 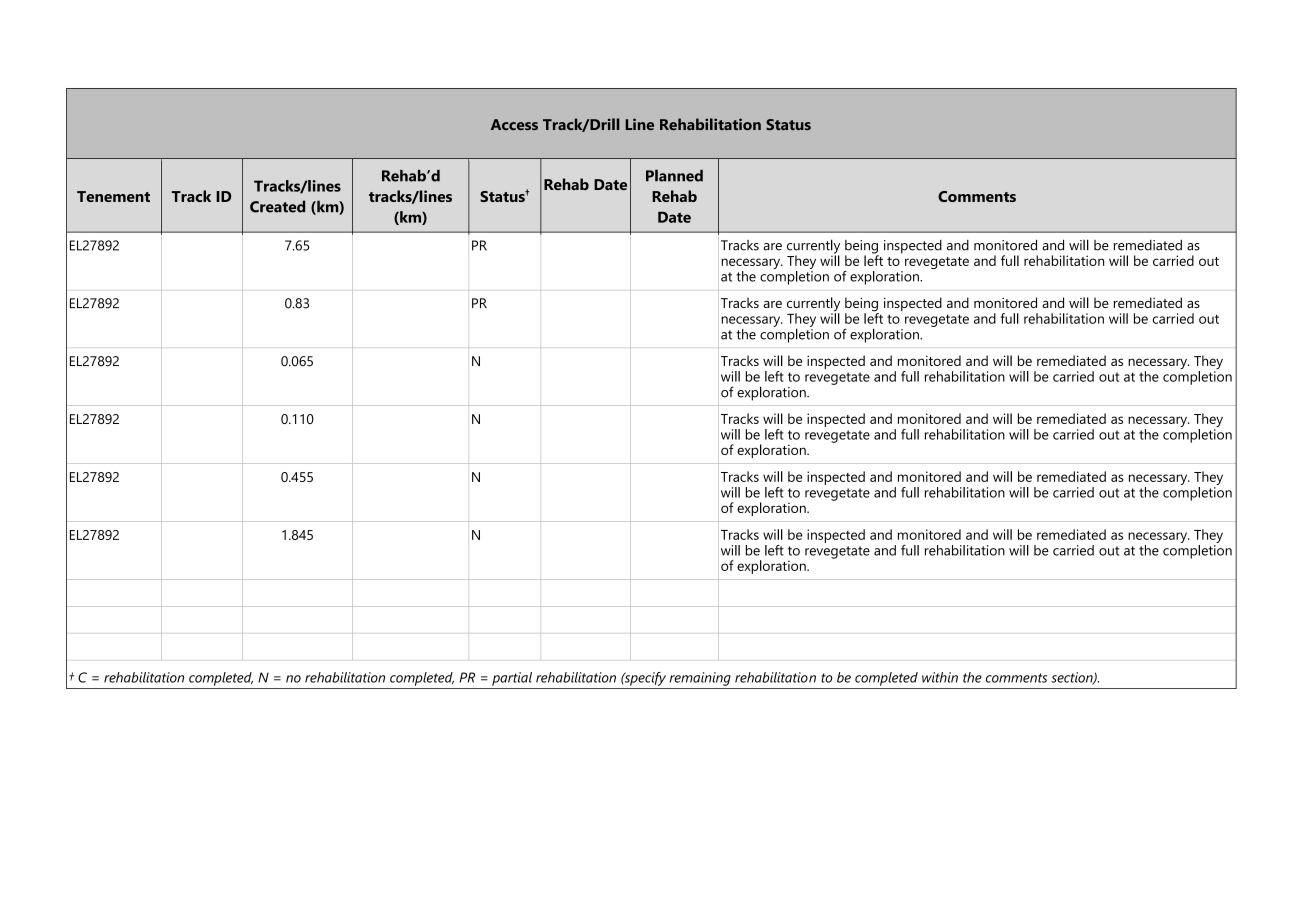 I want to click on Access, so click(x=514, y=124).
